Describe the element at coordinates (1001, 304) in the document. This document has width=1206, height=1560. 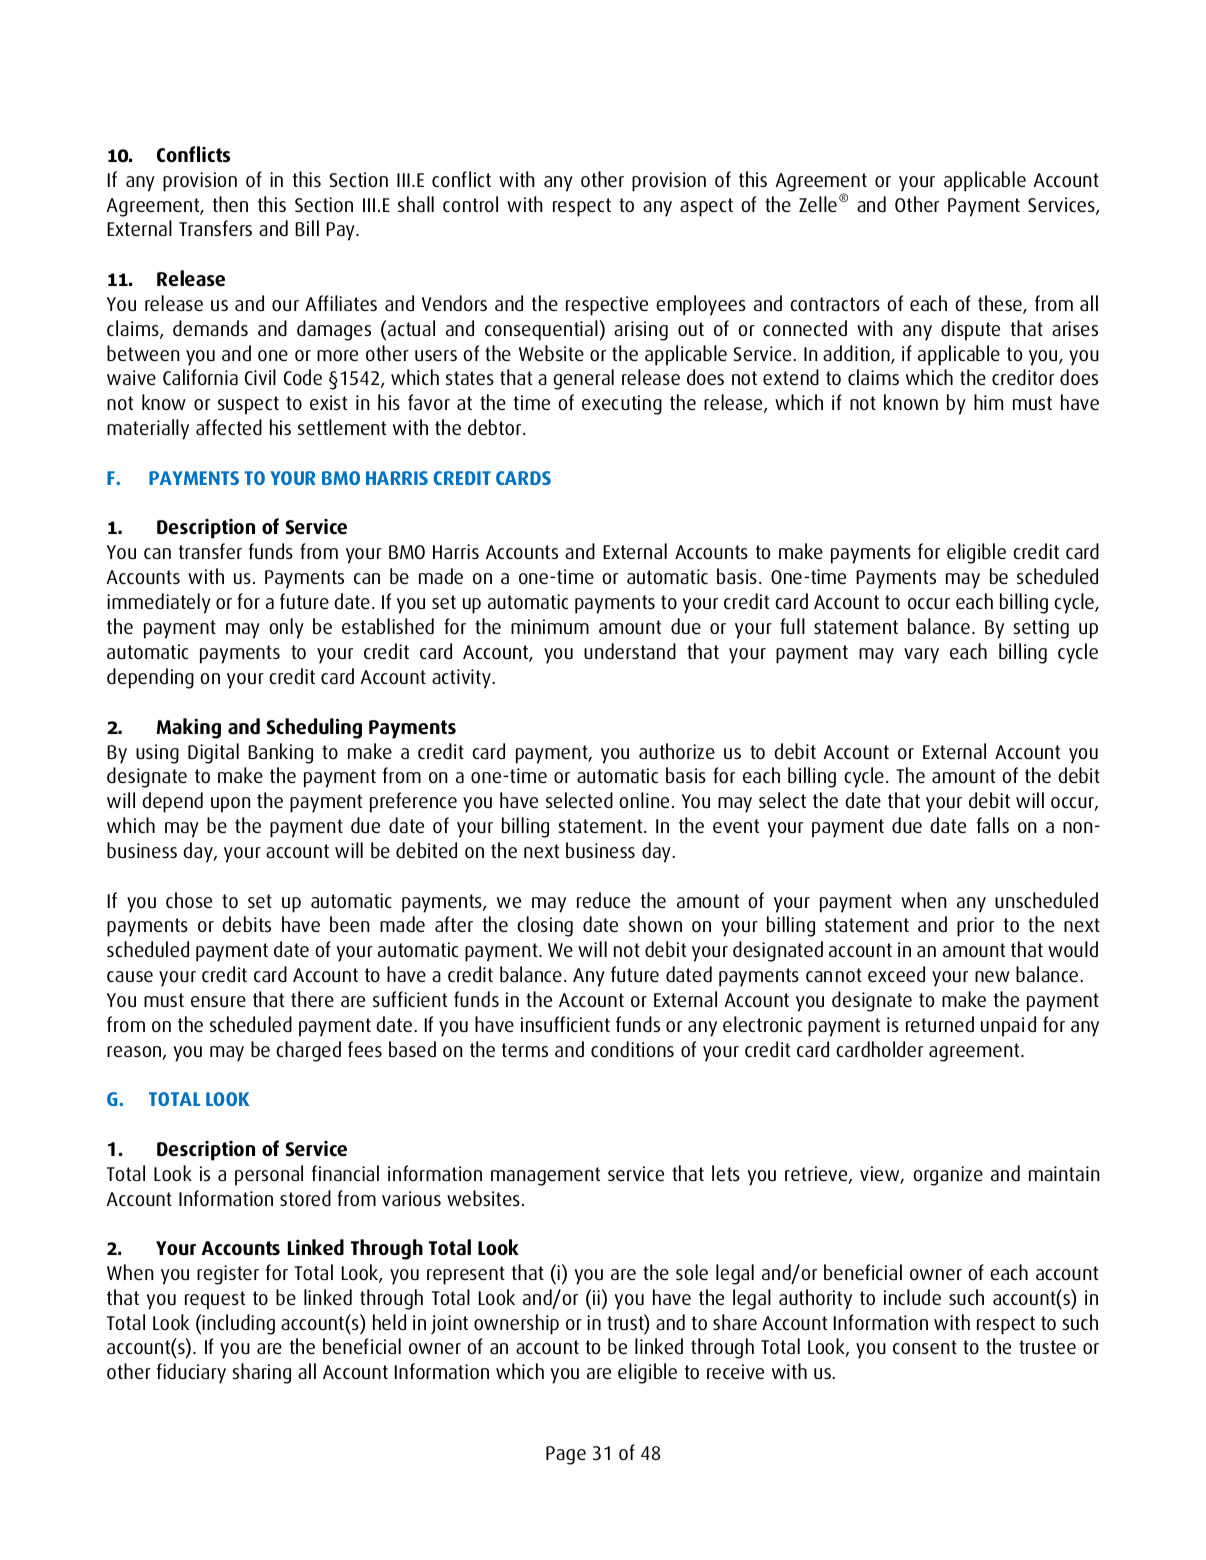
I see `these` at that location.
